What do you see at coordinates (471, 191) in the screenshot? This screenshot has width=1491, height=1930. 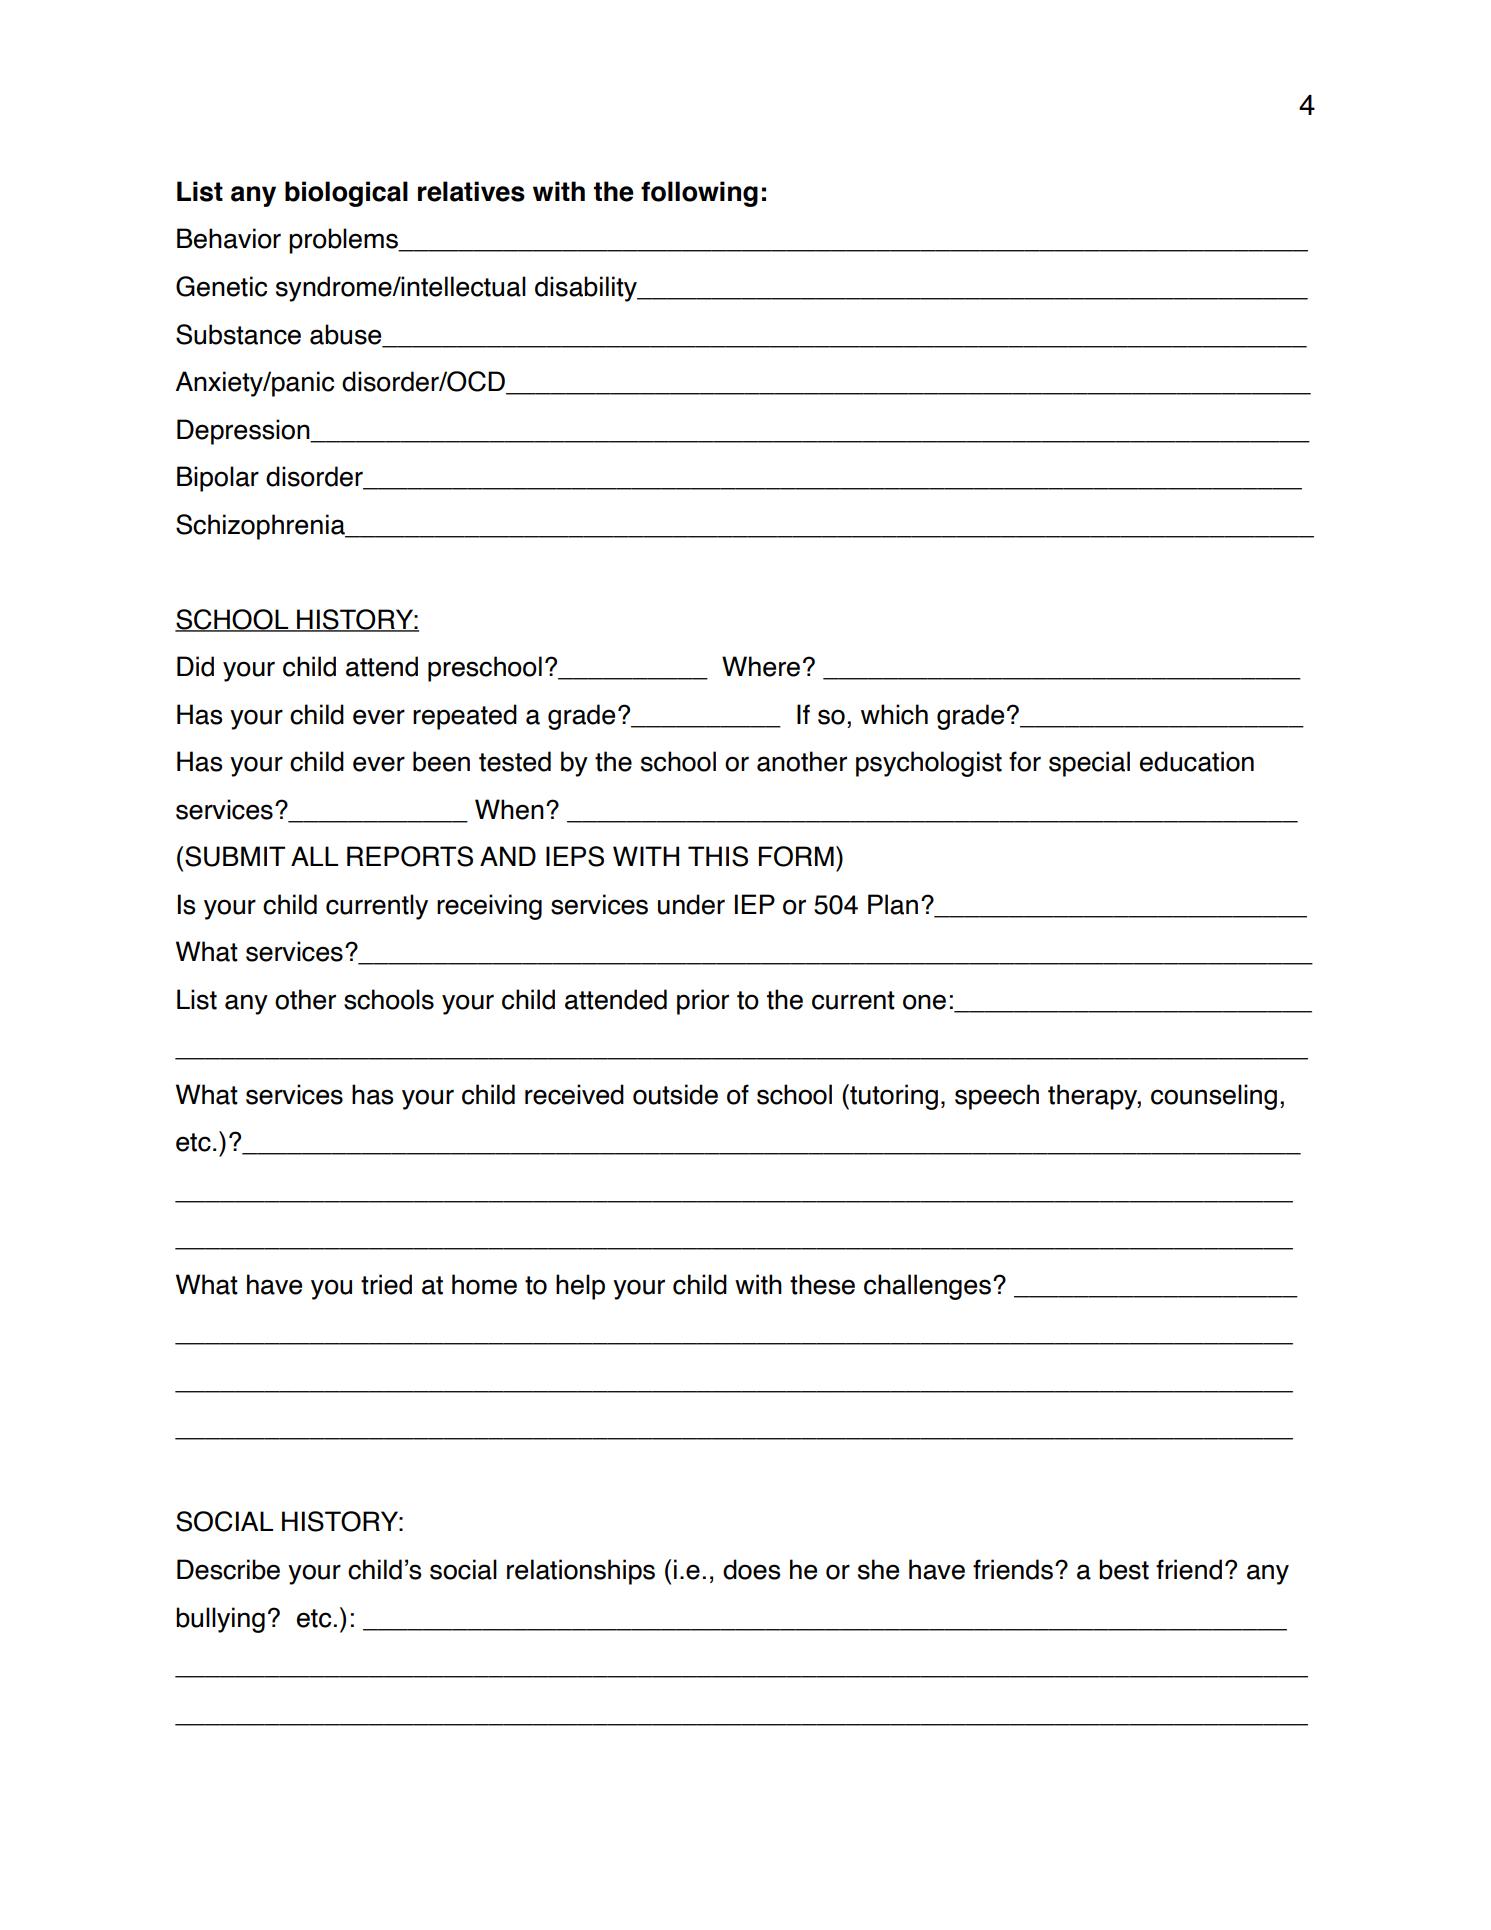 I see `relatives` at bounding box center [471, 191].
